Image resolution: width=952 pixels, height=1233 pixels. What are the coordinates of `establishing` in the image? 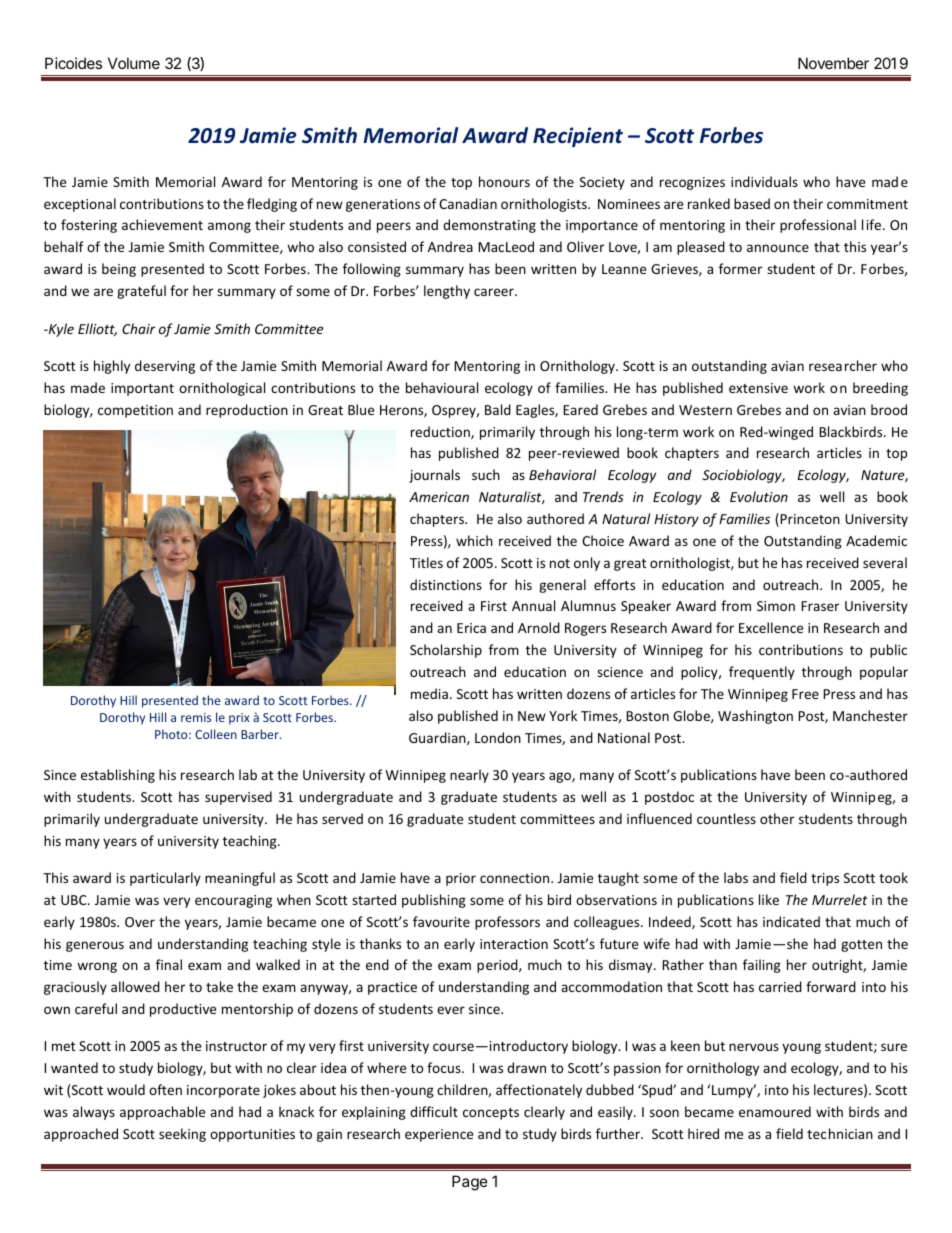 It's located at (118, 776).
